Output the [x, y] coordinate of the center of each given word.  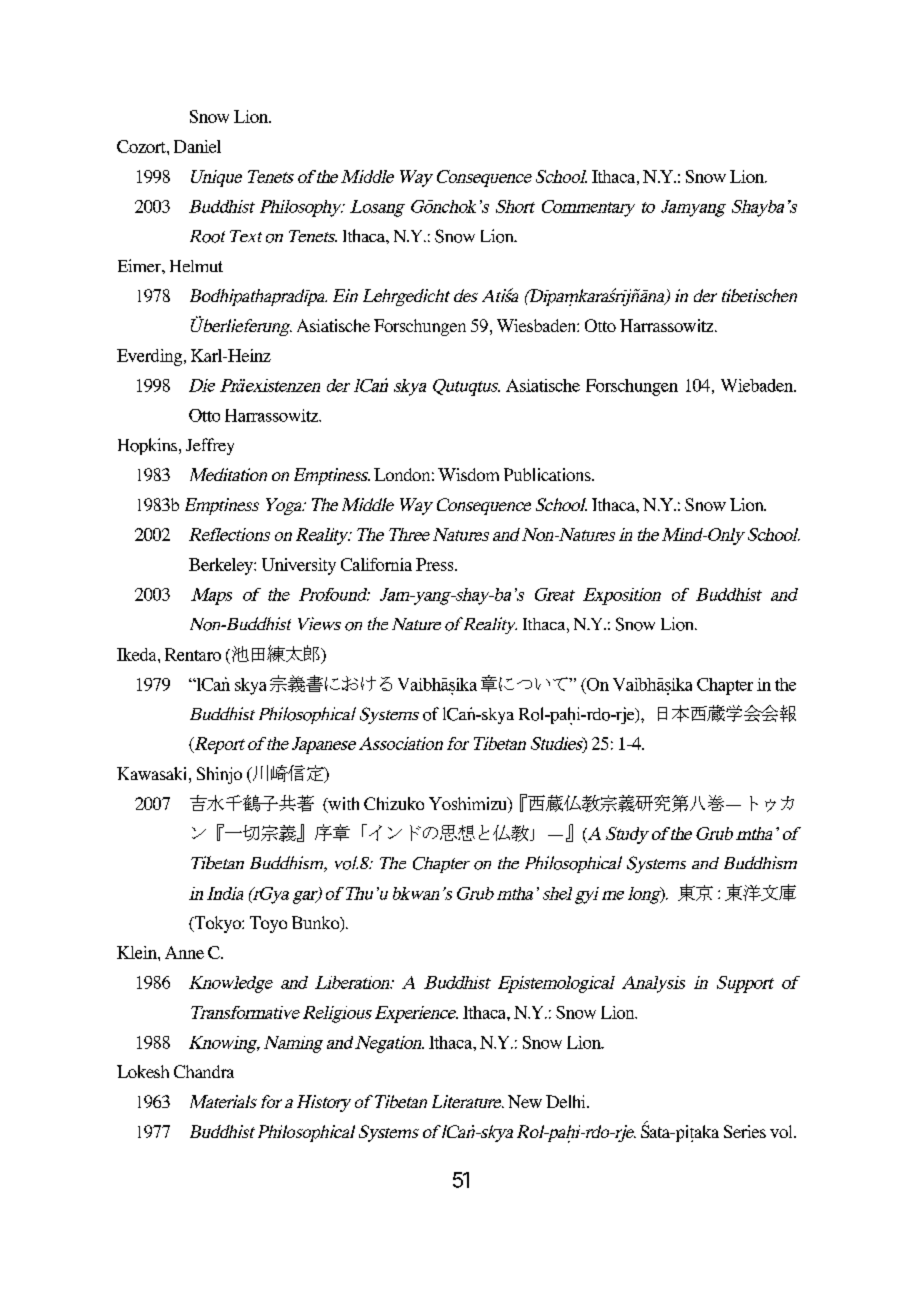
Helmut [196, 266]
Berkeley [222, 566]
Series [745, 1131]
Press [436, 564]
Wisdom [468, 474]
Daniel [197, 146]
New [525, 1101]
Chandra [204, 1071]
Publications [548, 474]
